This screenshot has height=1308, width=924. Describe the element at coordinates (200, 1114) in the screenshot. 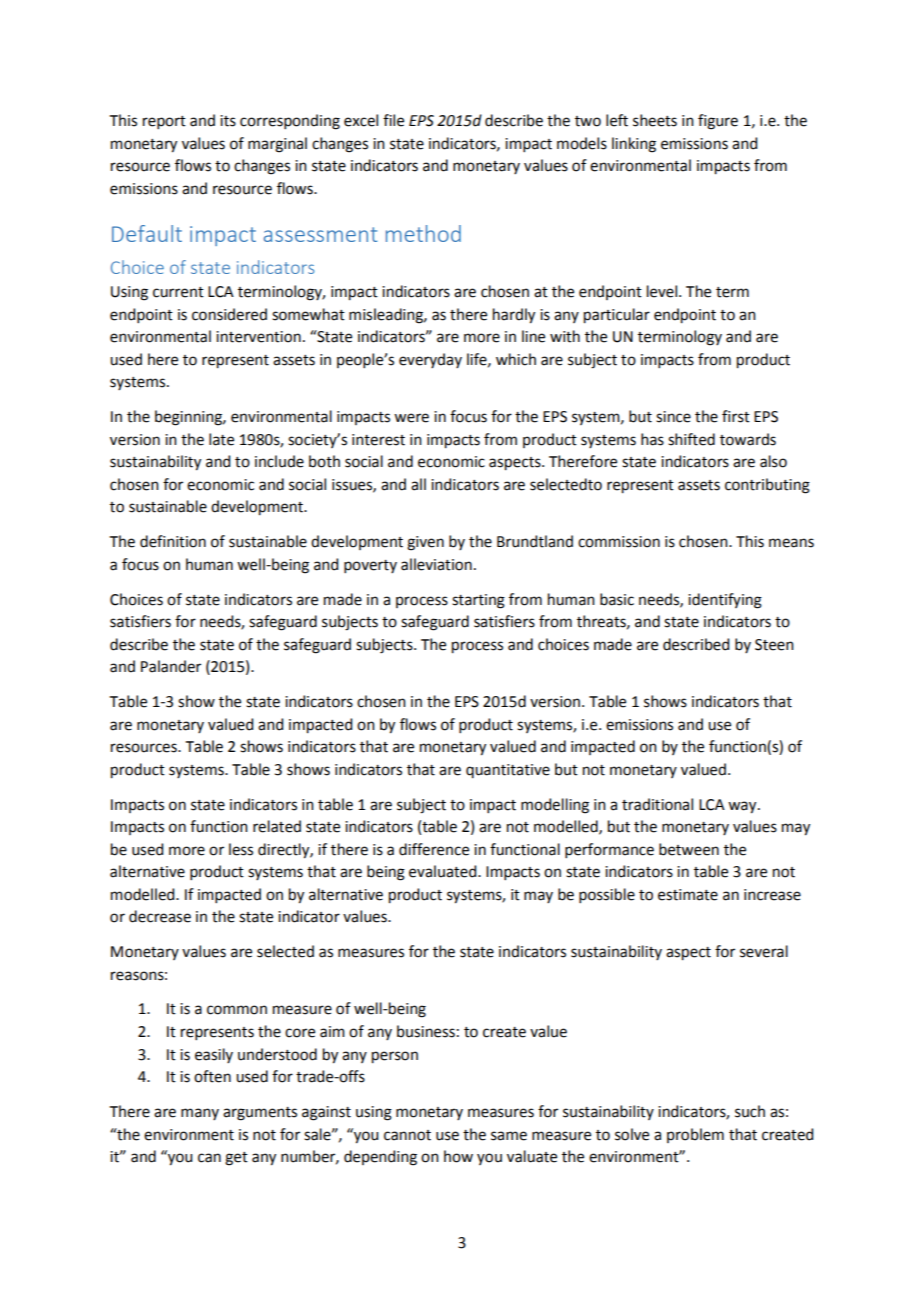

I see `many` at that location.
